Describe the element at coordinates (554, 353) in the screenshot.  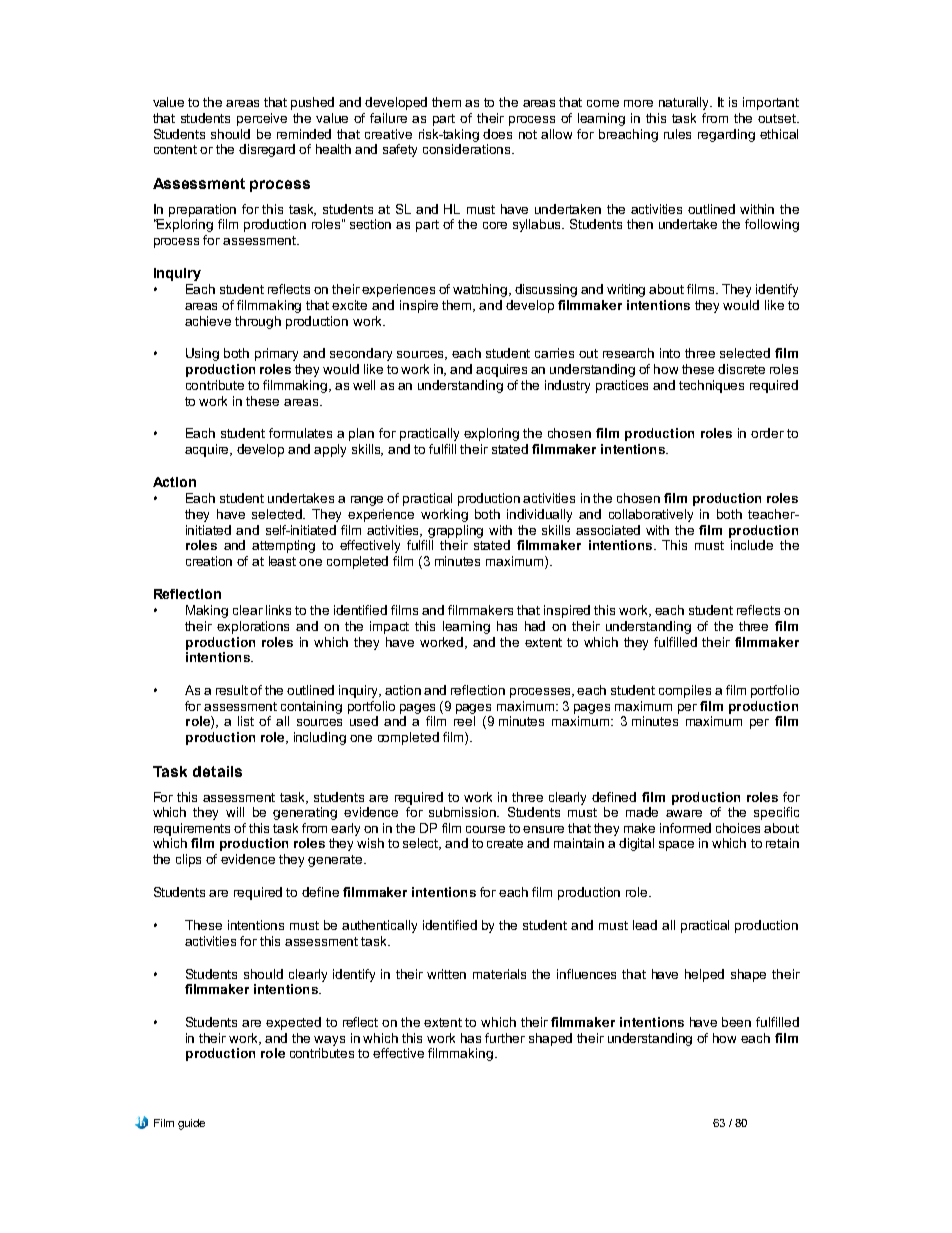
I see `carries` at that location.
